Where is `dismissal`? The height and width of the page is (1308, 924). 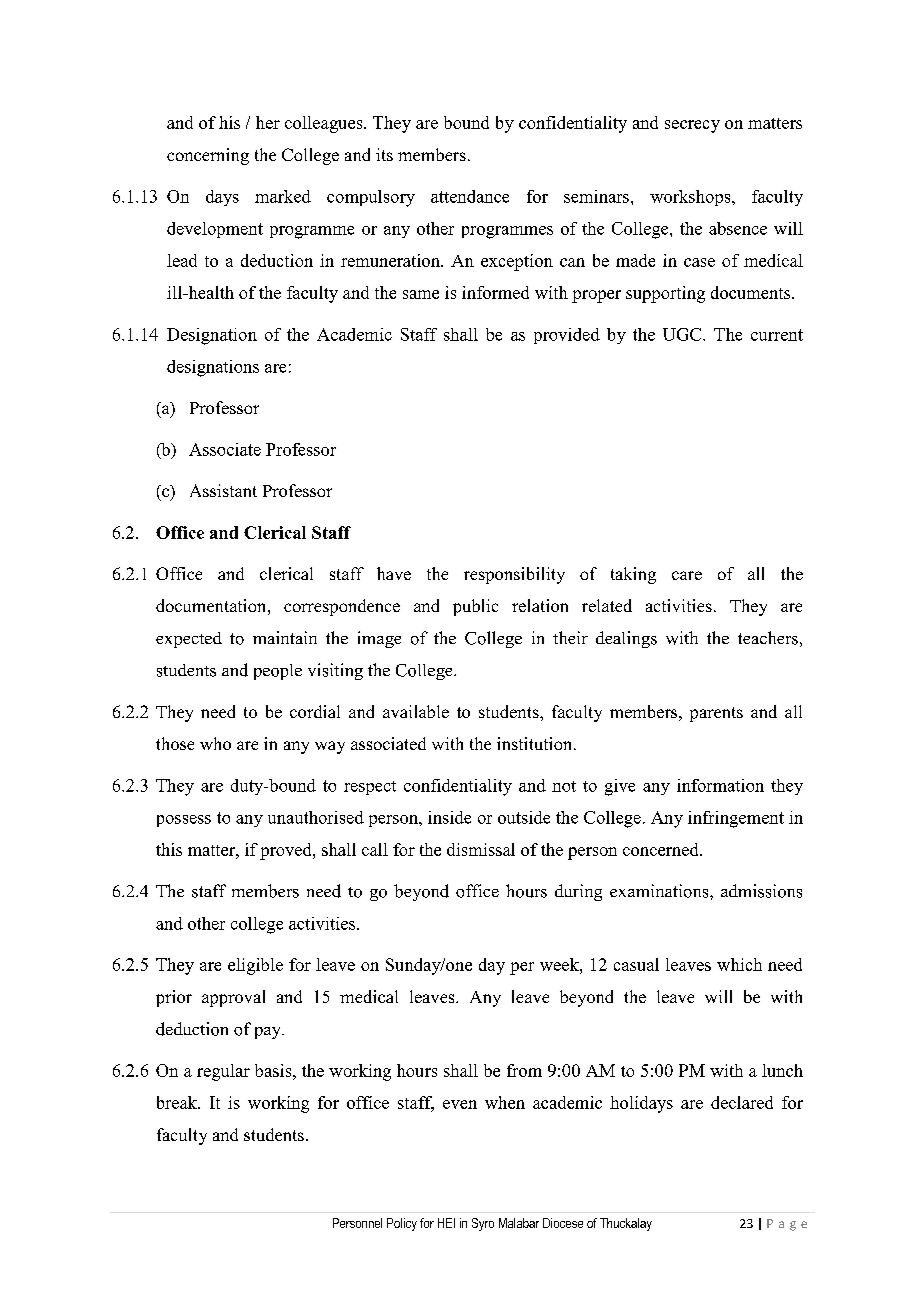
dismissal is located at coordinates (481, 849).
